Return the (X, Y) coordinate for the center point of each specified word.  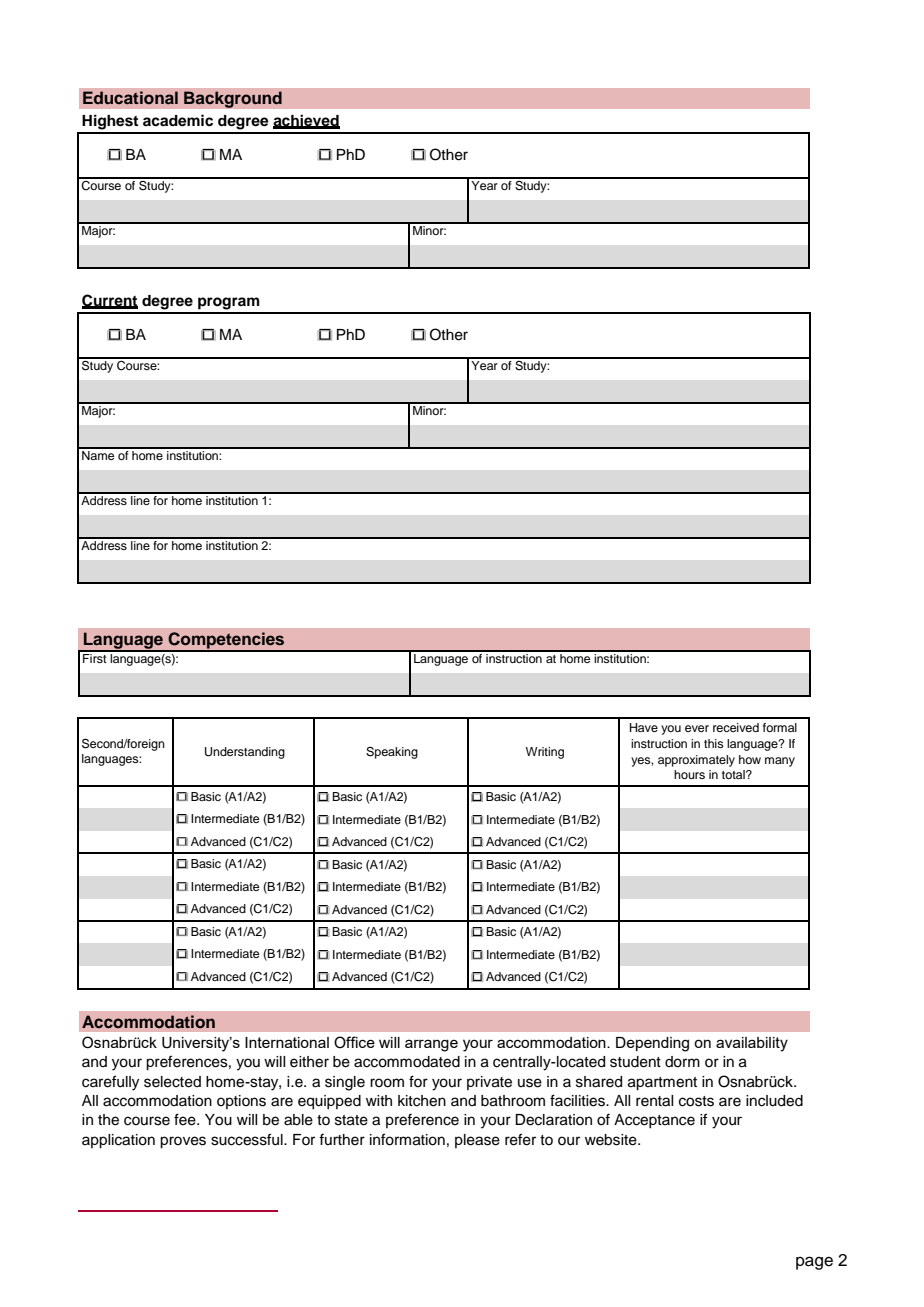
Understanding (245, 753)
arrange (431, 1045)
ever (697, 728)
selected (172, 1082)
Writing (545, 753)
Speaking (392, 753)
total (734, 774)
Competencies (227, 641)
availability (752, 1044)
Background (233, 99)
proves (183, 1142)
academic (178, 120)
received (736, 727)
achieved (306, 121)
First (95, 657)
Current (110, 301)
